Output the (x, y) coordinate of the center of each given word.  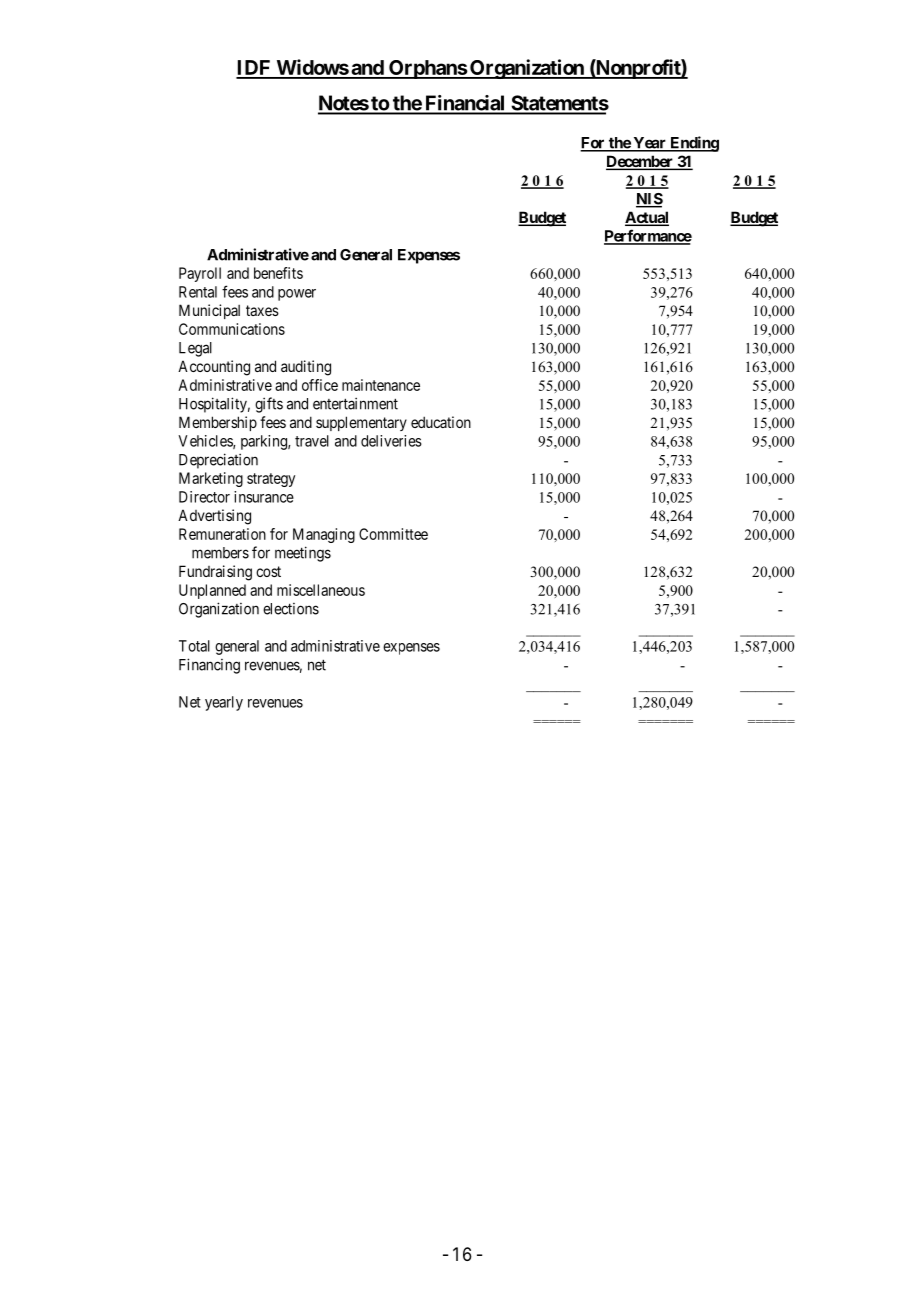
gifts (269, 405)
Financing (209, 666)
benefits (278, 273)
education (441, 422)
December (640, 162)
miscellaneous (321, 590)
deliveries (391, 441)
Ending (693, 144)
